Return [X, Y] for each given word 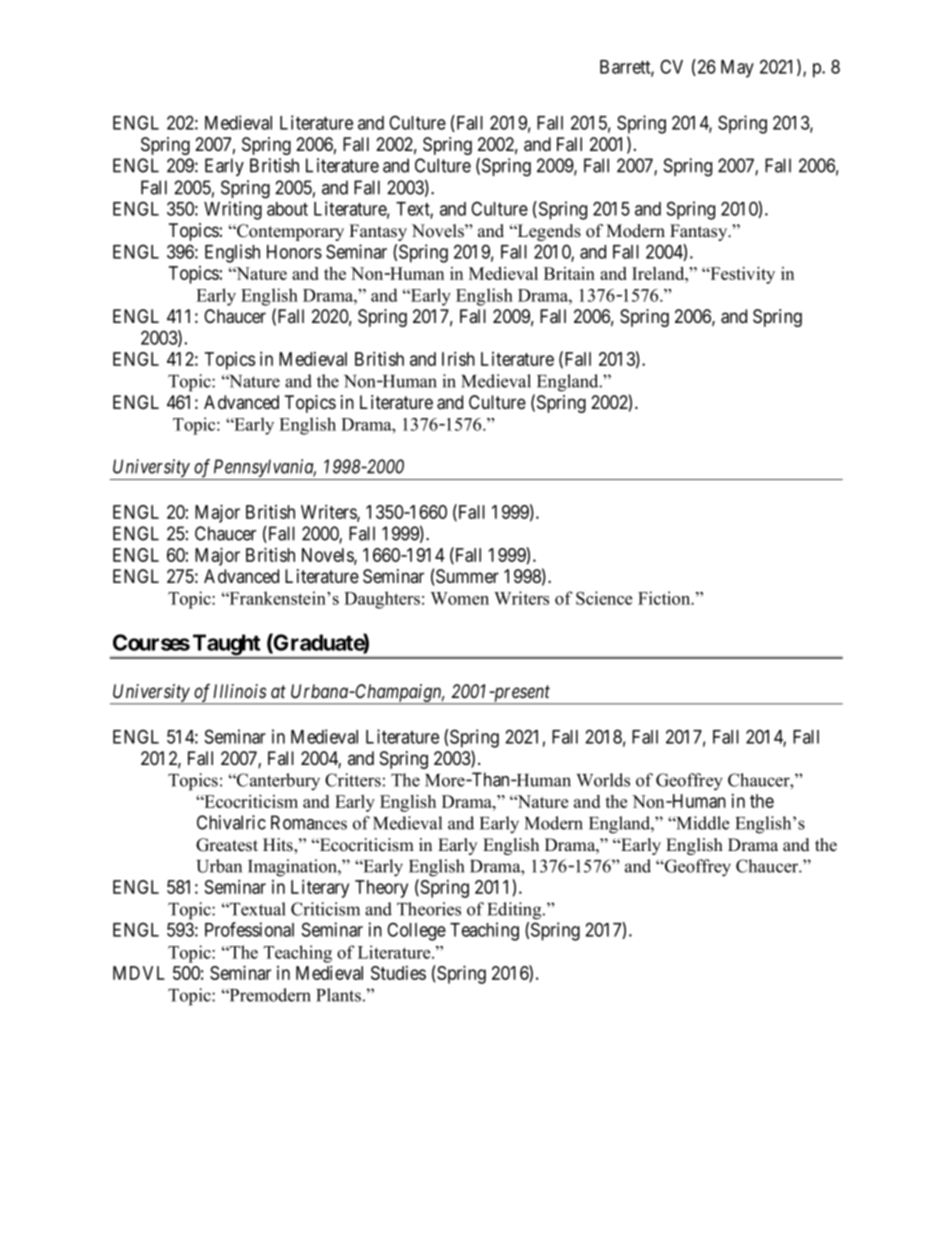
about [287, 209]
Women [460, 598]
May [737, 69]
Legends [548, 232]
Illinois [239, 691]
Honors [294, 252]
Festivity [741, 275]
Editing [515, 911]
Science [604, 598]
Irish [458, 358]
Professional [249, 929]
